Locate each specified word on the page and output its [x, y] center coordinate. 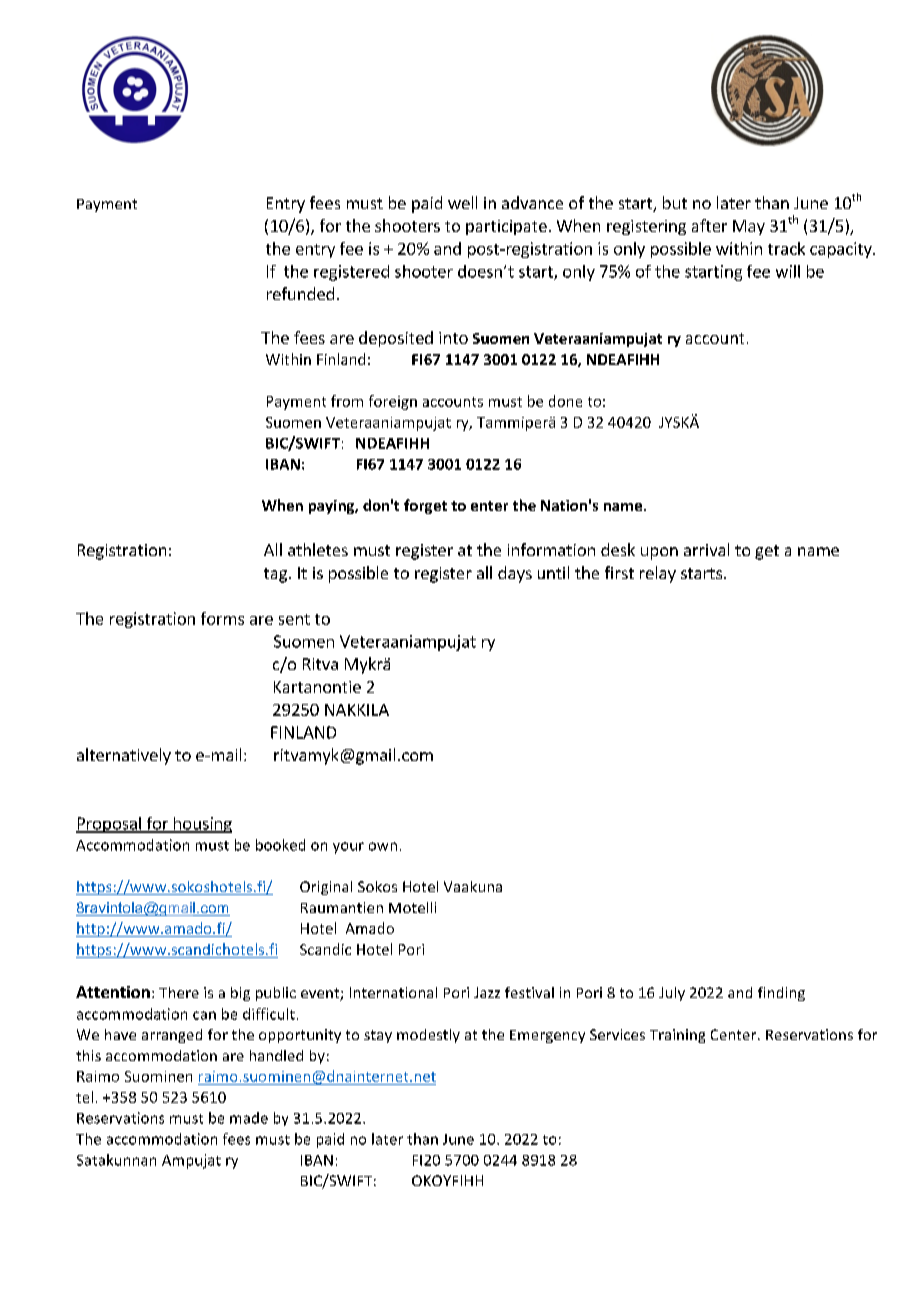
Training [677, 1036]
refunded [300, 293]
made [249, 1118]
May [749, 227]
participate [506, 227]
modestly [428, 1036]
